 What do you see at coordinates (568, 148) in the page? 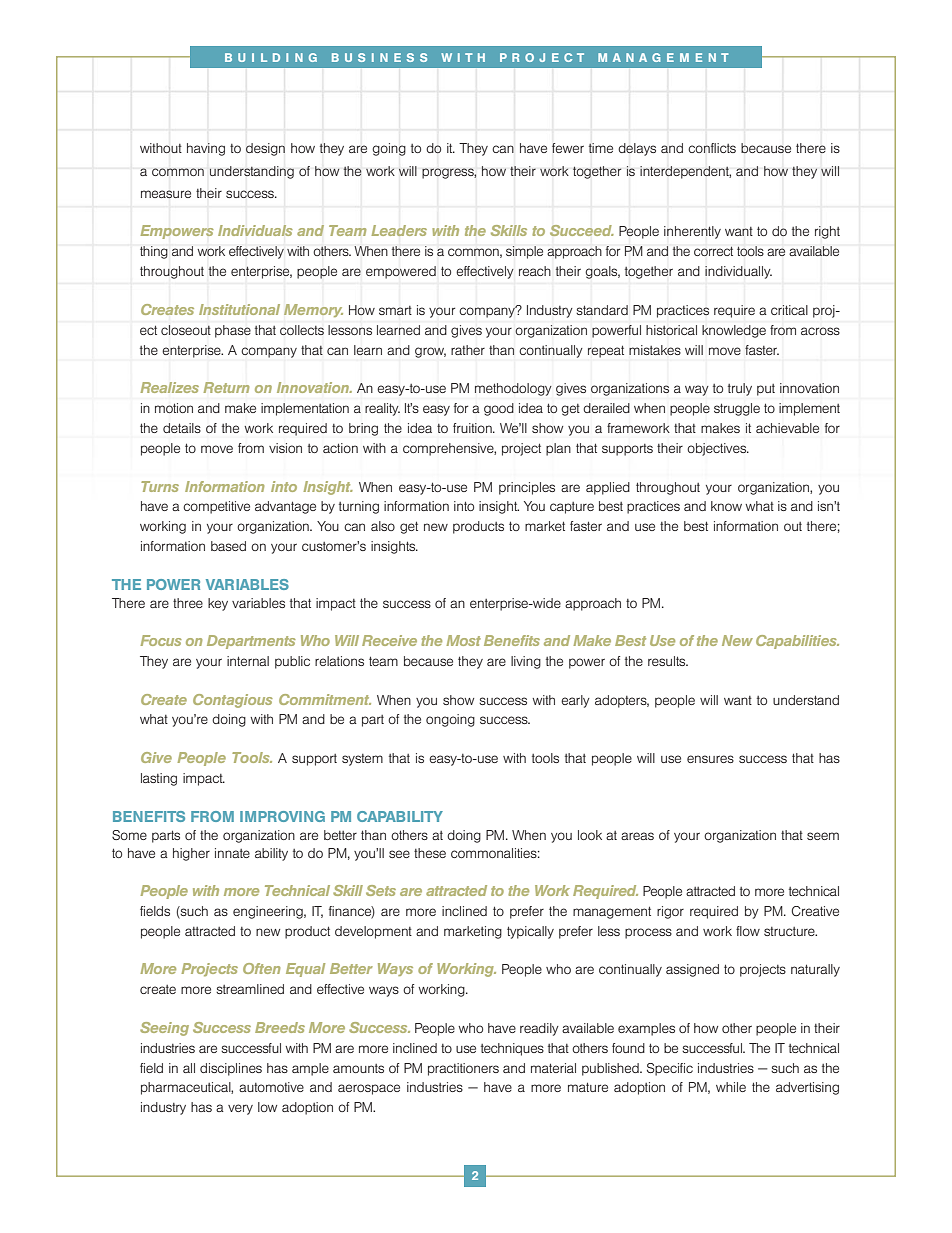
I see `fewer` at bounding box center [568, 148].
